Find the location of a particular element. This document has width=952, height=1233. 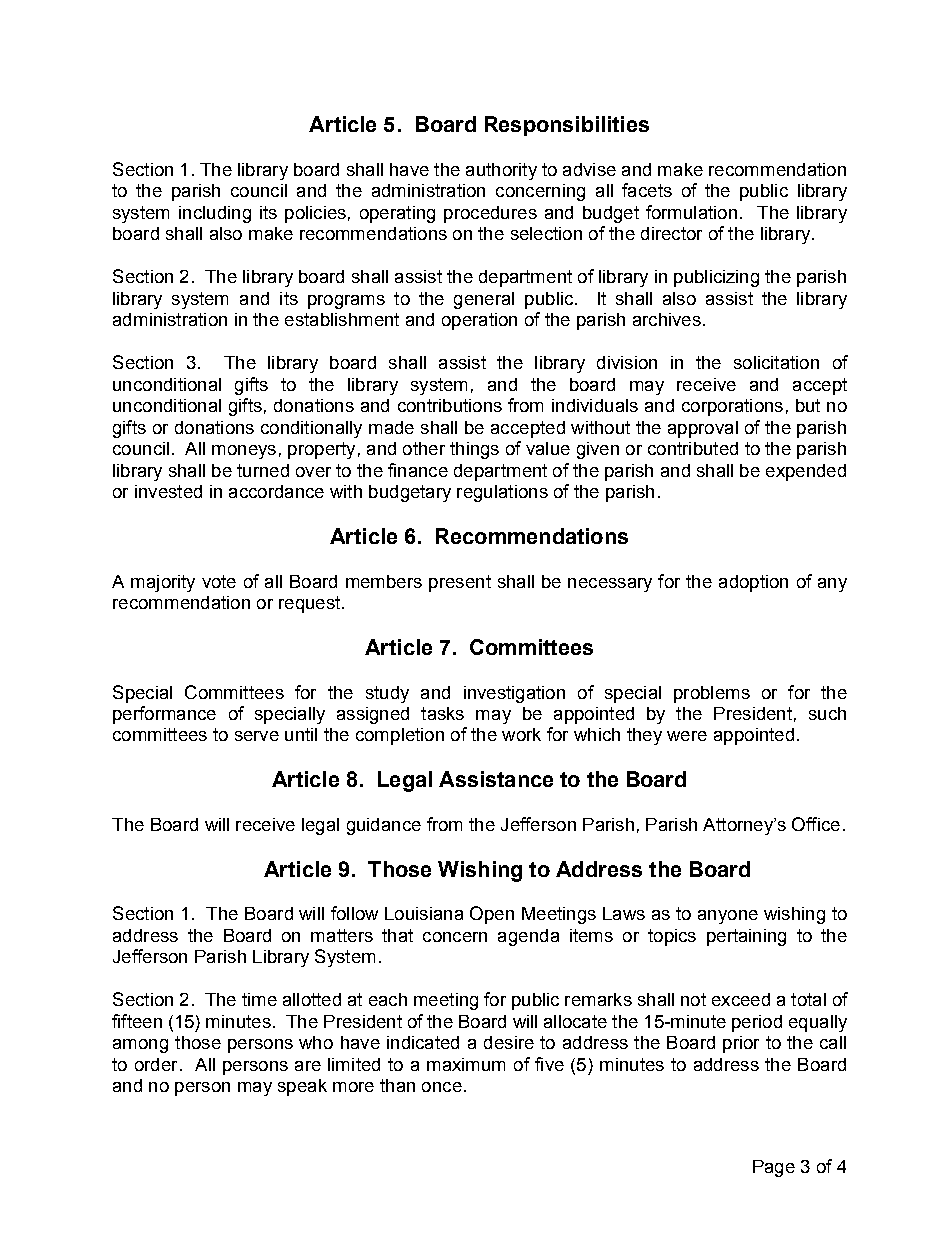

investigation is located at coordinates (514, 694).
